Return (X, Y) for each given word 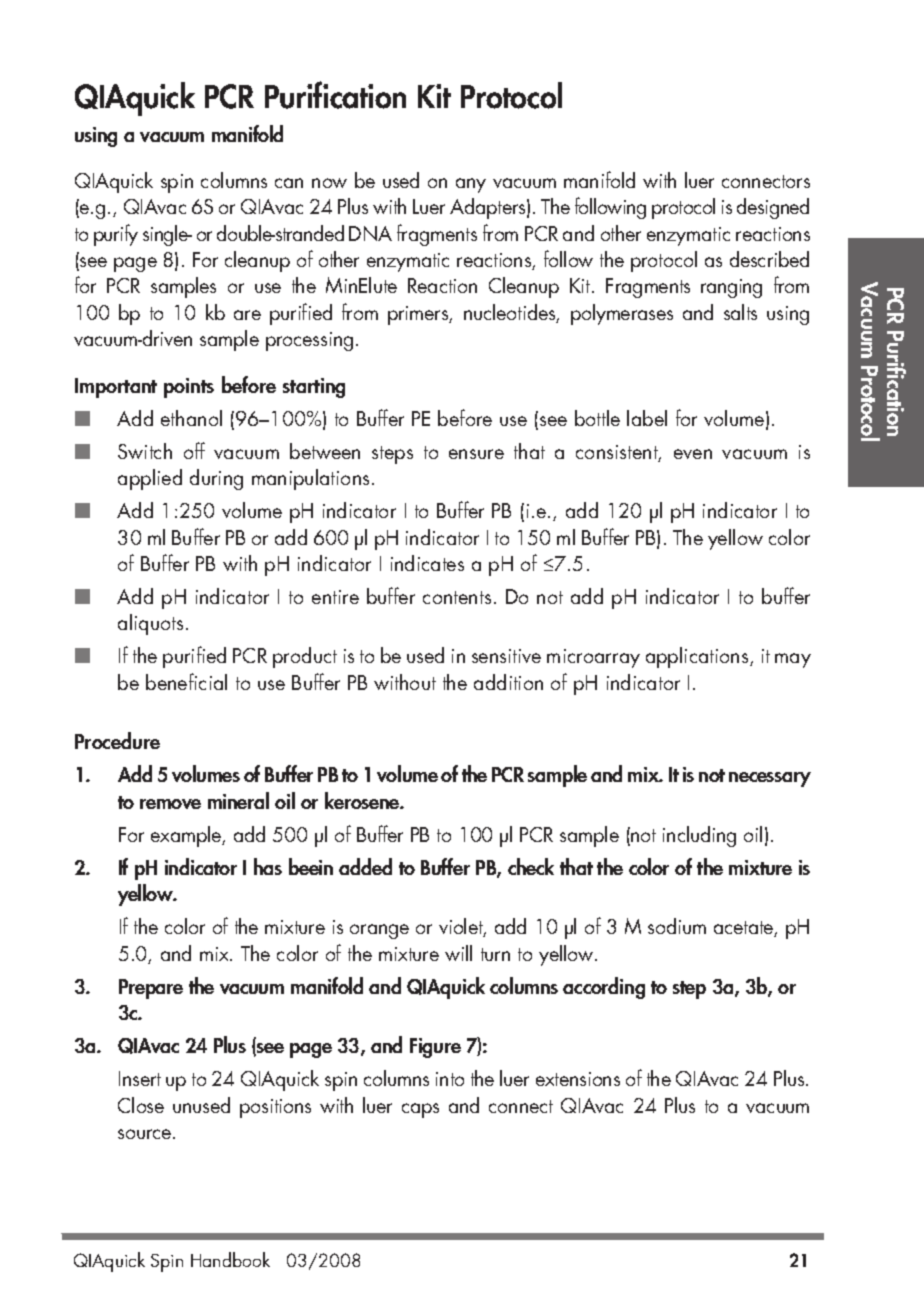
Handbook (230, 1259)
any (471, 185)
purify (116, 235)
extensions (578, 1079)
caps (420, 1110)
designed (773, 208)
